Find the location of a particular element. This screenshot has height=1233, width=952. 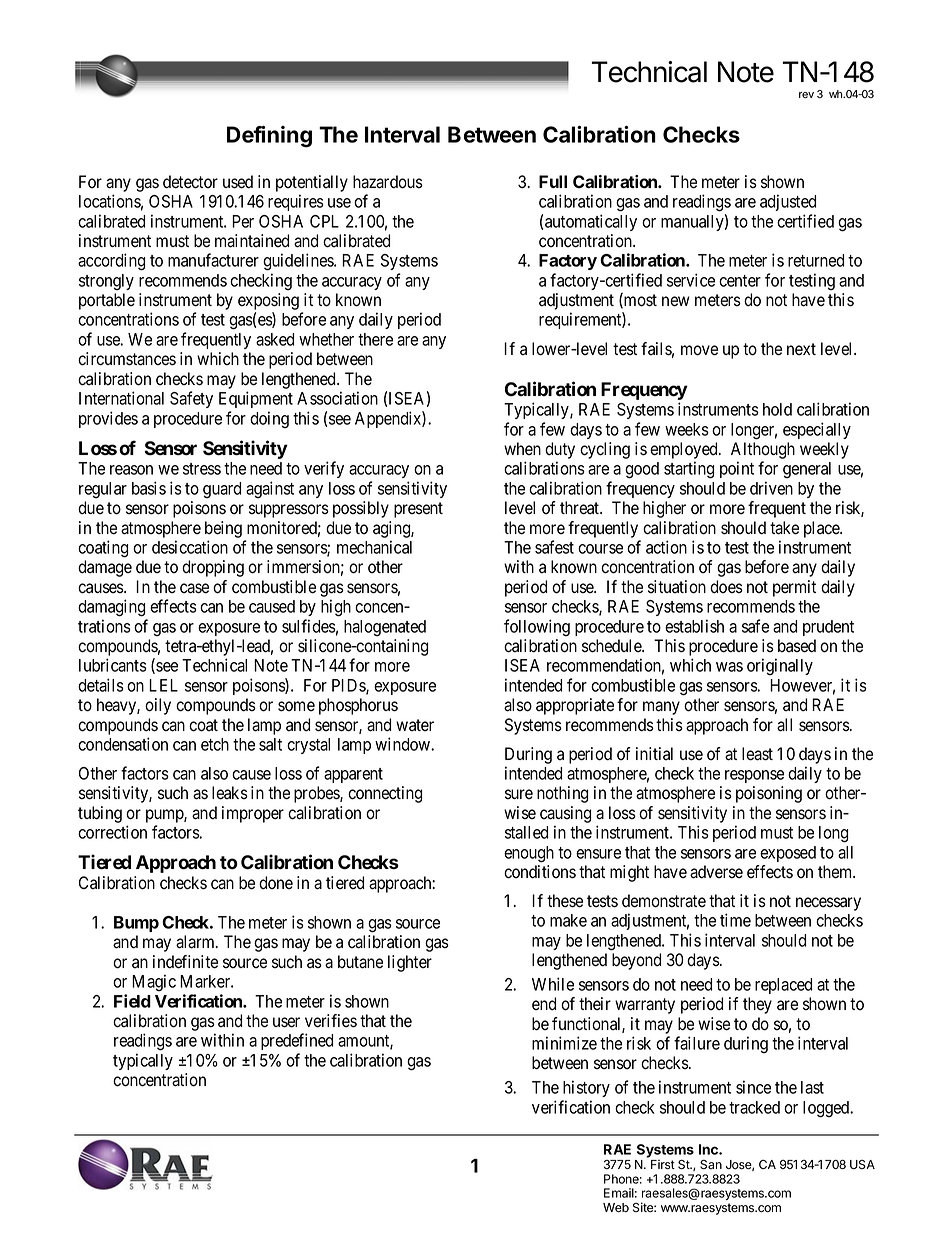

rev is located at coordinates (806, 95).
